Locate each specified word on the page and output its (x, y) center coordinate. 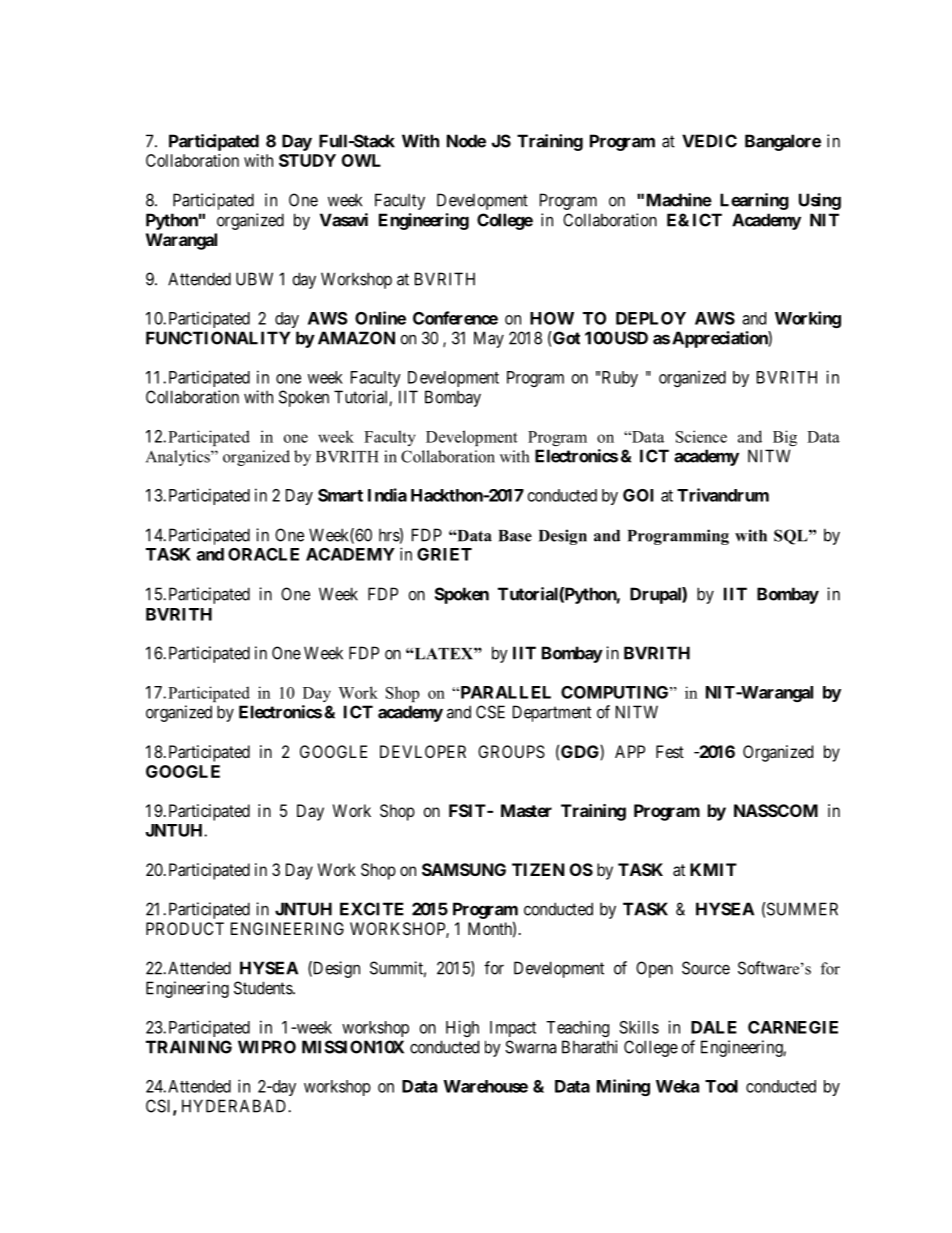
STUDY (307, 160)
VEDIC (709, 141)
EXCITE (372, 909)
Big (785, 438)
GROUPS (511, 751)
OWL (361, 160)
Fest (670, 751)
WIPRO (267, 1047)
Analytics (179, 458)
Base (515, 536)
